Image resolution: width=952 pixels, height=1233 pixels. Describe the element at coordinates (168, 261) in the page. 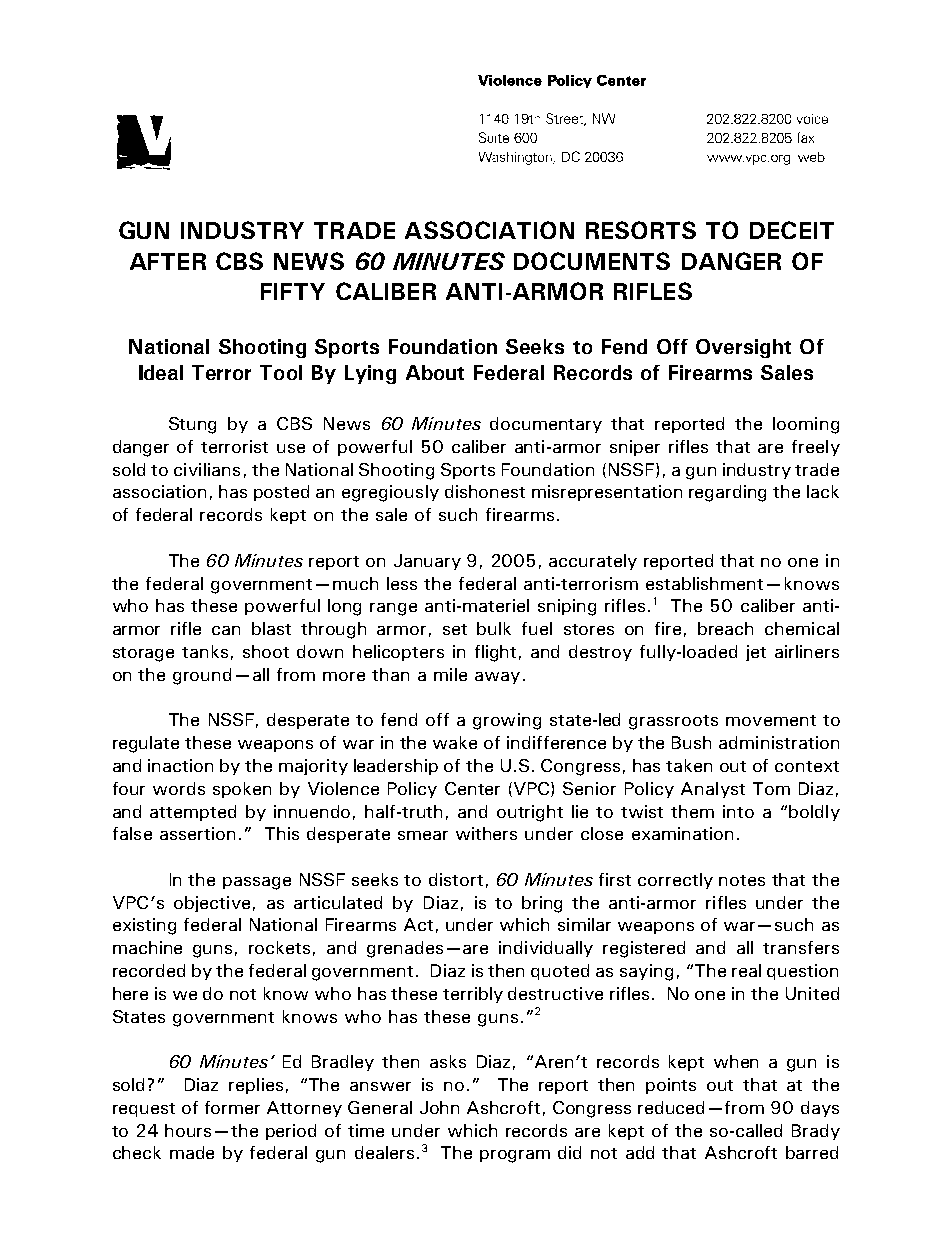

I see `AFTER` at that location.
